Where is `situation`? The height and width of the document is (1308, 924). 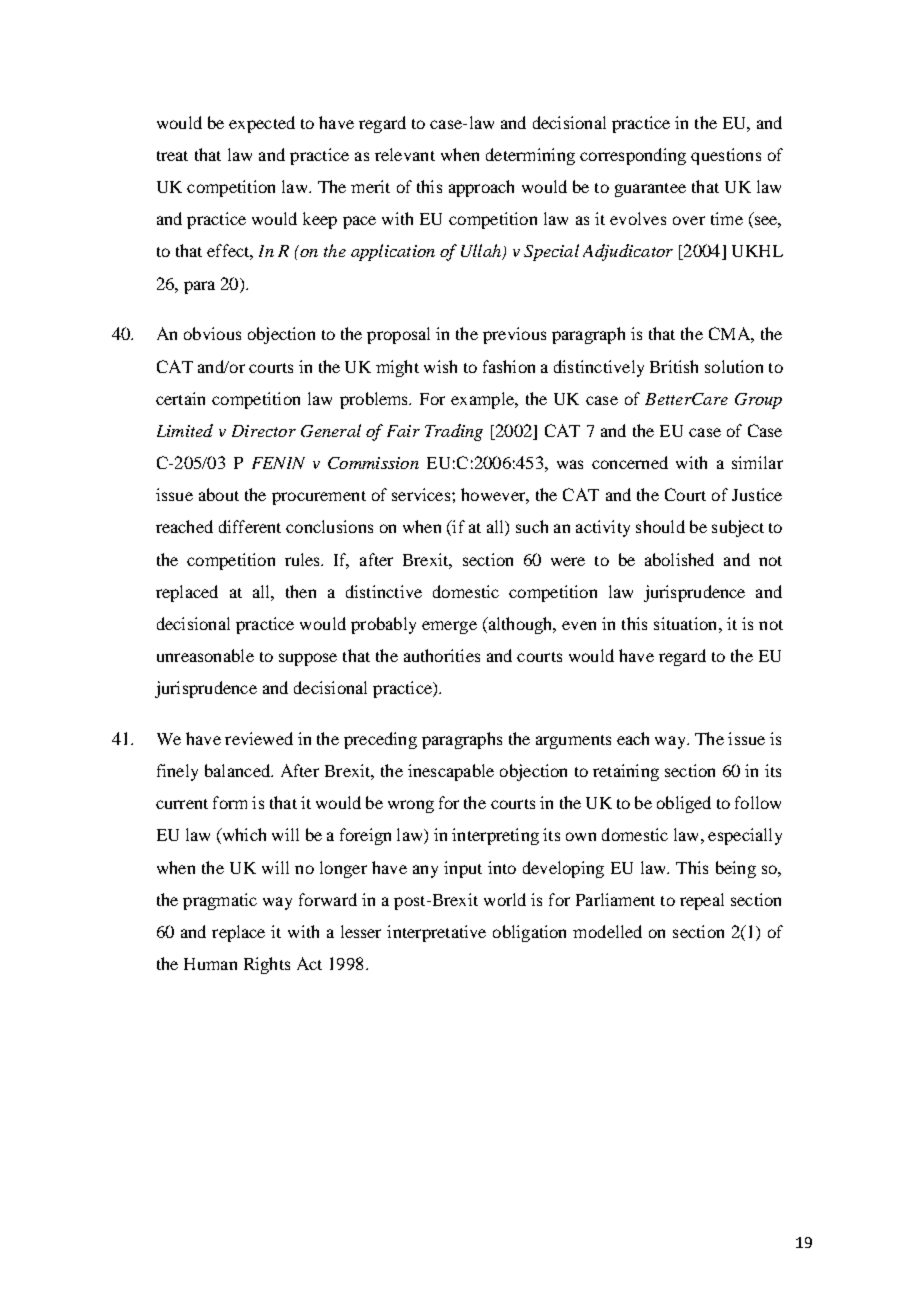 situation is located at coordinates (687, 623).
